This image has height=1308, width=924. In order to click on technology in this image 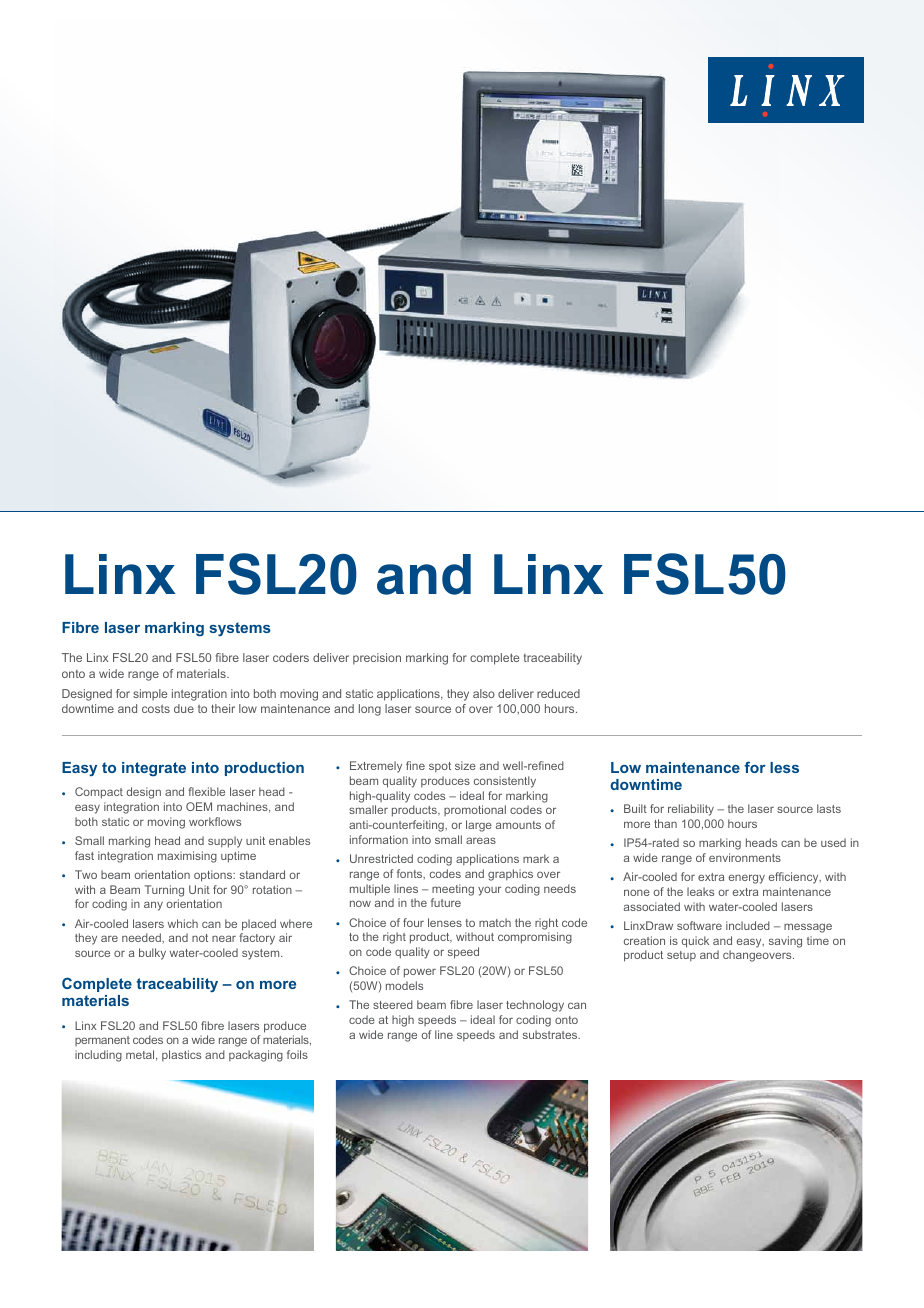, I will do `click(535, 1006)`.
